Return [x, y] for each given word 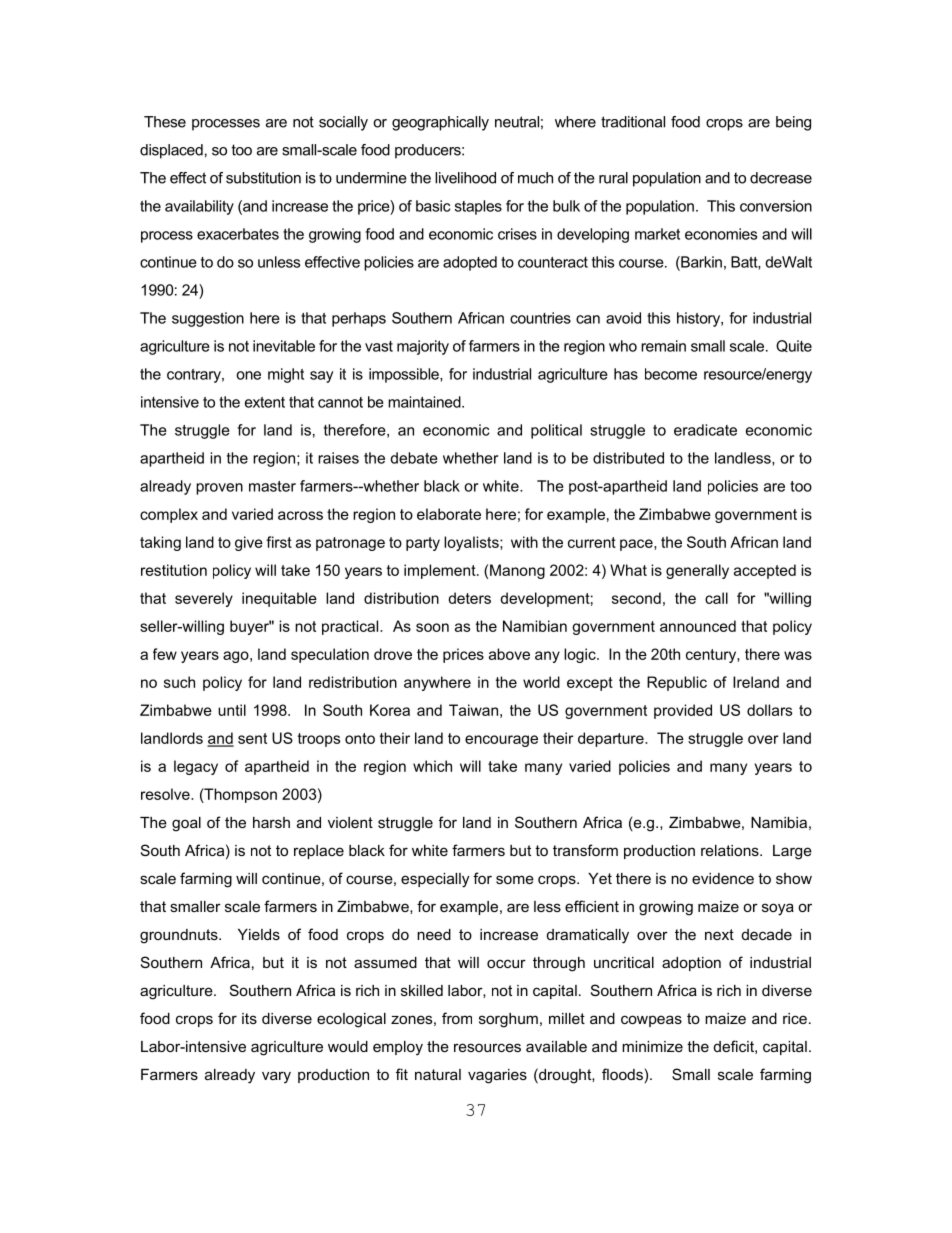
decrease [781, 178]
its [249, 1018]
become [671, 374]
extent [265, 402]
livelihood [465, 178]
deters [469, 598]
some [515, 879]
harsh [271, 822]
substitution [263, 178]
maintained [425, 402]
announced [698, 626]
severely [204, 599]
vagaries [497, 1076]
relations [731, 850]
